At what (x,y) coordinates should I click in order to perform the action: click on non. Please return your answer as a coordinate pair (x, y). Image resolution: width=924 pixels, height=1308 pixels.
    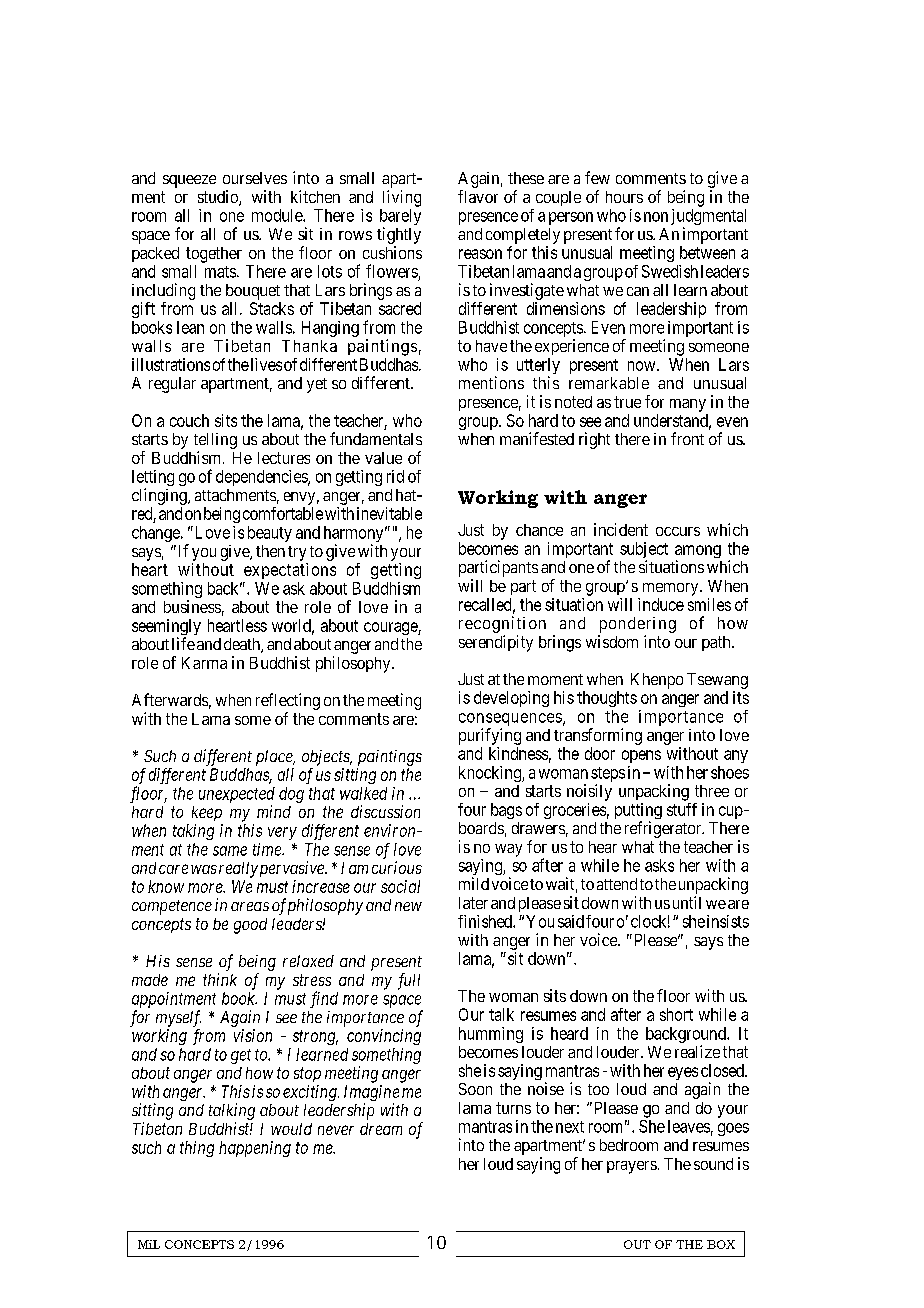
    Looking at the image, I should click on (656, 217).
